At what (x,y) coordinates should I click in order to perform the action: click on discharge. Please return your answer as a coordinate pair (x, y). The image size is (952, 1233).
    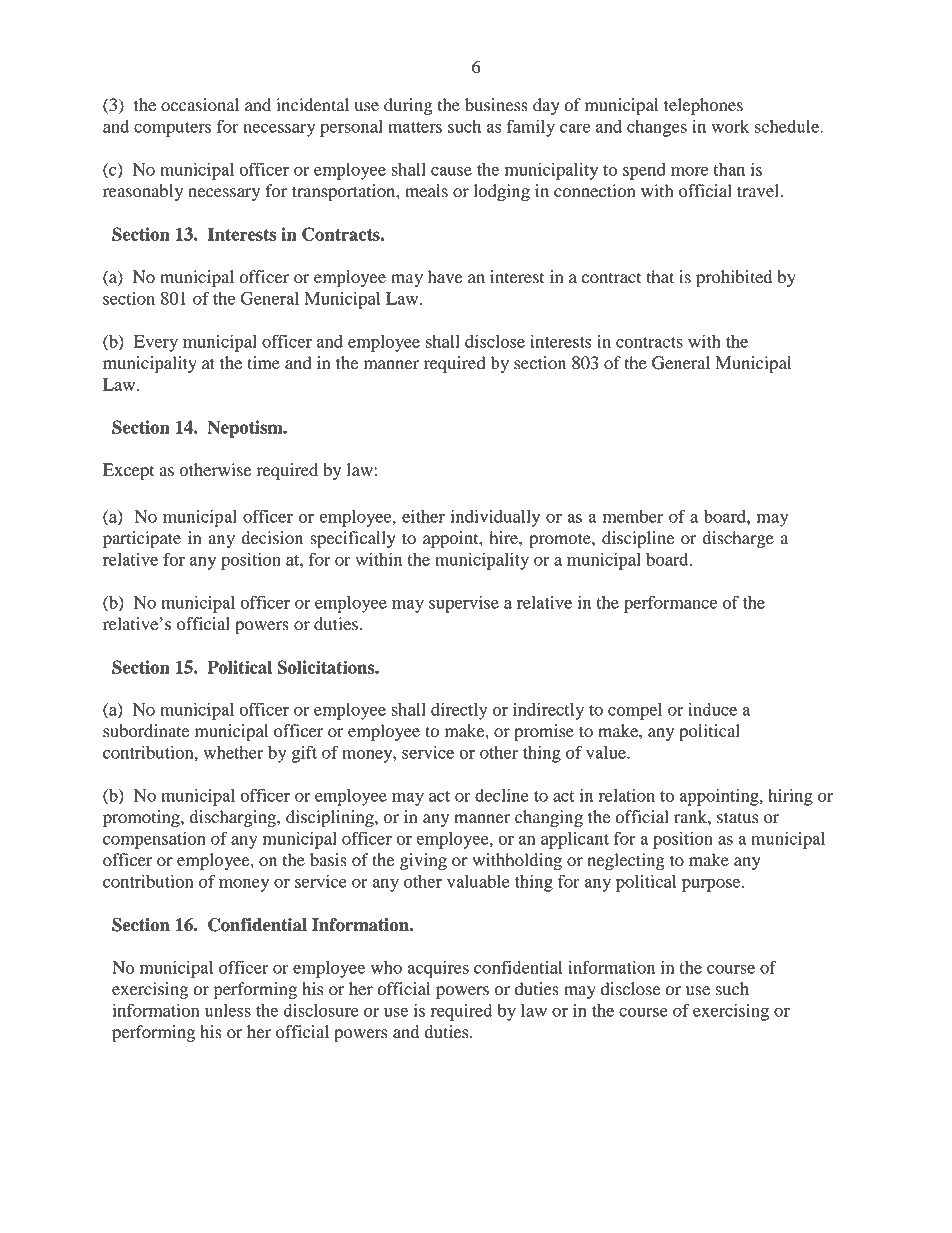
    Looking at the image, I should click on (738, 539).
